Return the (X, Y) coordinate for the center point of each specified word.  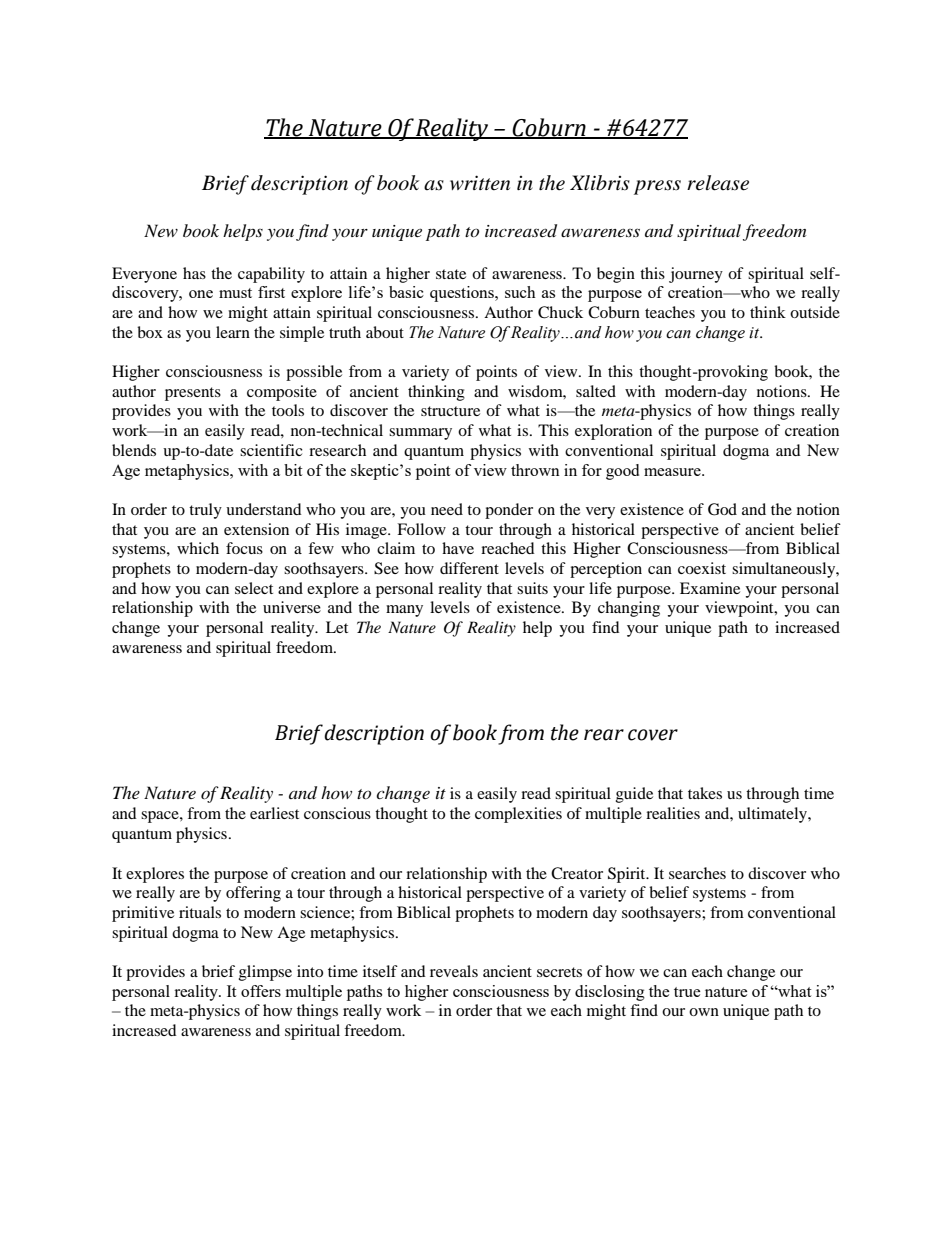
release (718, 183)
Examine (710, 588)
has (194, 273)
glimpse (265, 973)
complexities (518, 815)
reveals (454, 971)
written (480, 182)
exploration (613, 432)
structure (450, 411)
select (254, 588)
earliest (274, 813)
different (469, 568)
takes (705, 793)
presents (193, 394)
